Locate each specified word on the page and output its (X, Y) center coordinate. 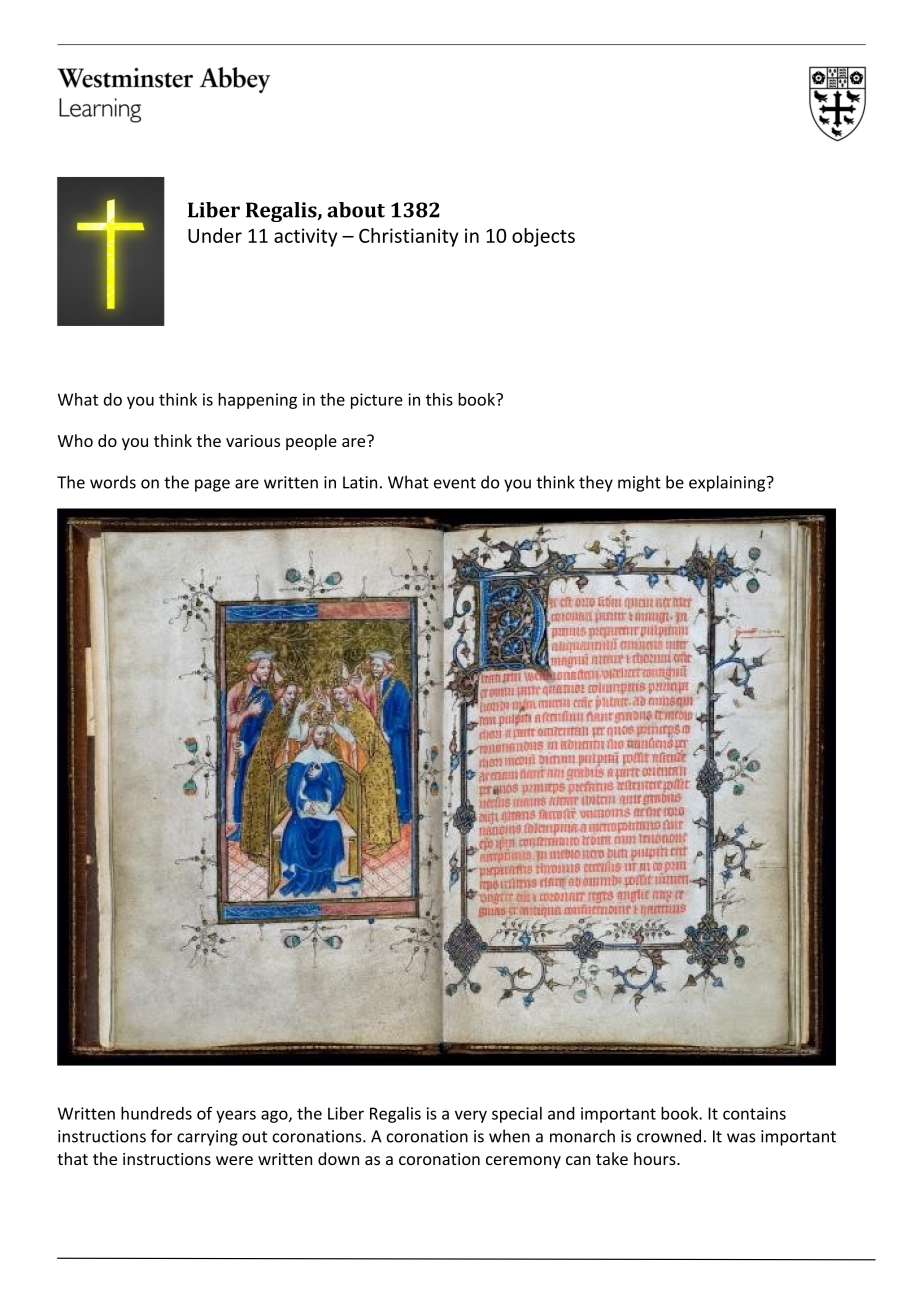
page (212, 485)
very (471, 1116)
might (639, 483)
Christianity (409, 237)
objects (543, 237)
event (455, 483)
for (161, 1136)
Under (215, 235)
